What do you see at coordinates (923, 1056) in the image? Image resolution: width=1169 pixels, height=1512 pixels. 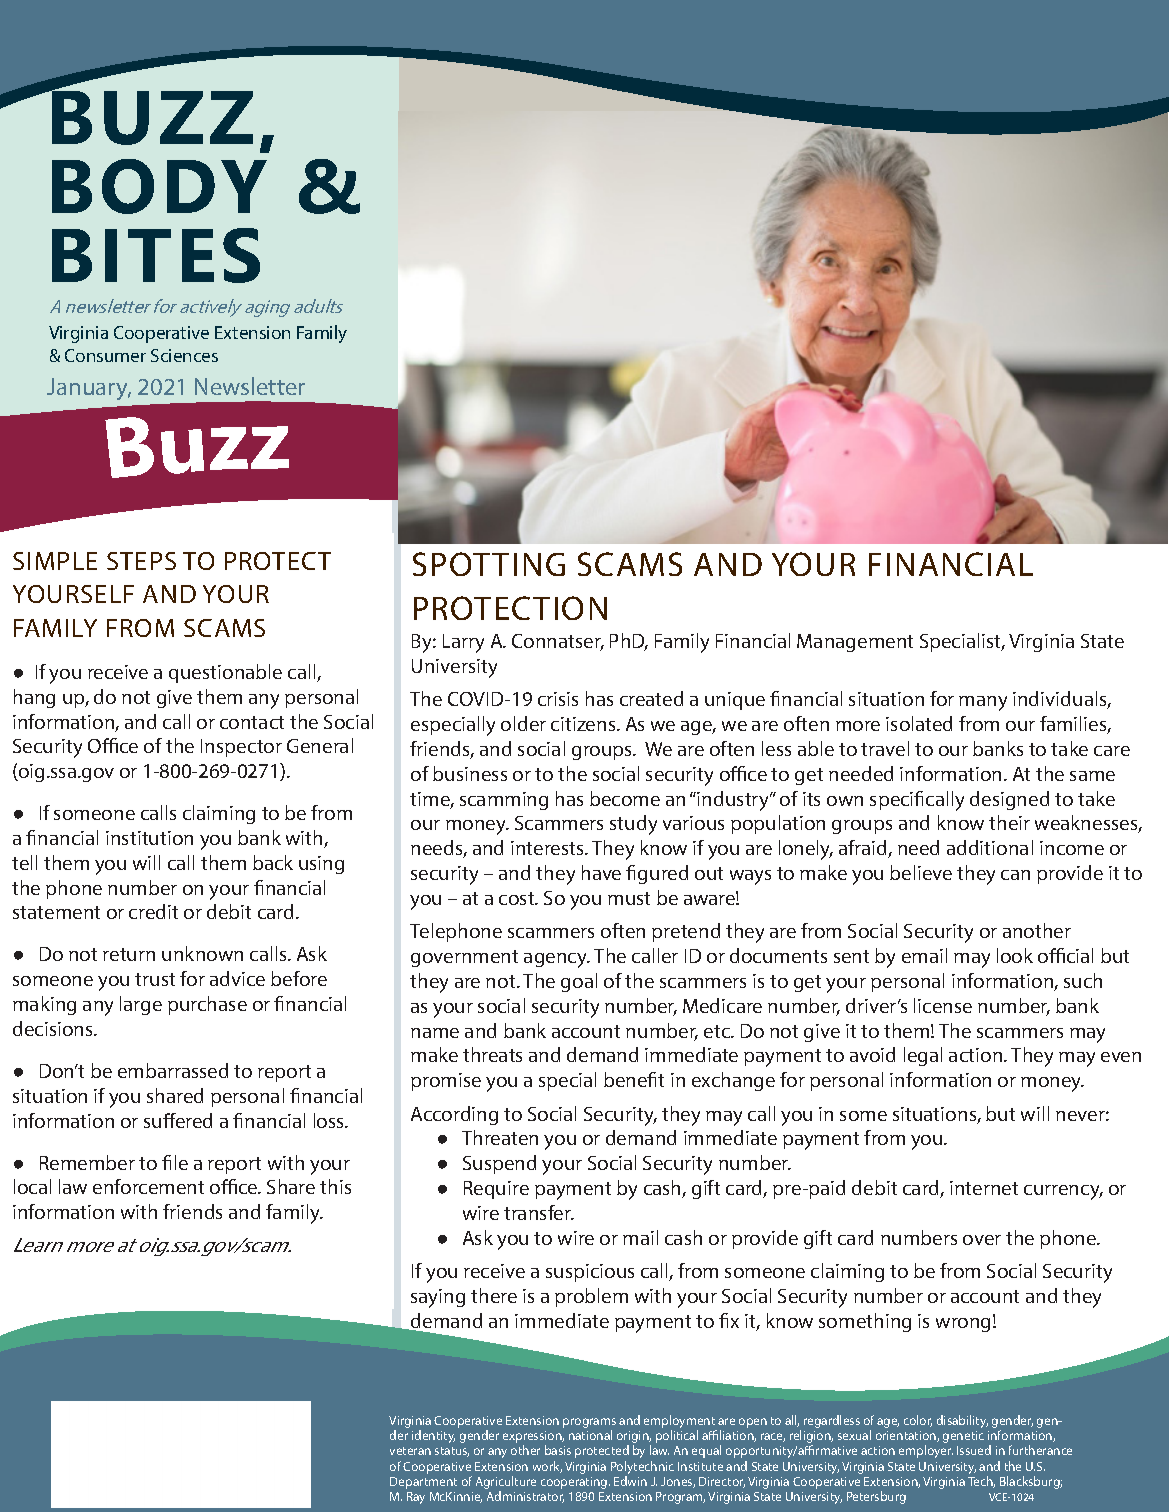 I see `legal` at bounding box center [923, 1056].
